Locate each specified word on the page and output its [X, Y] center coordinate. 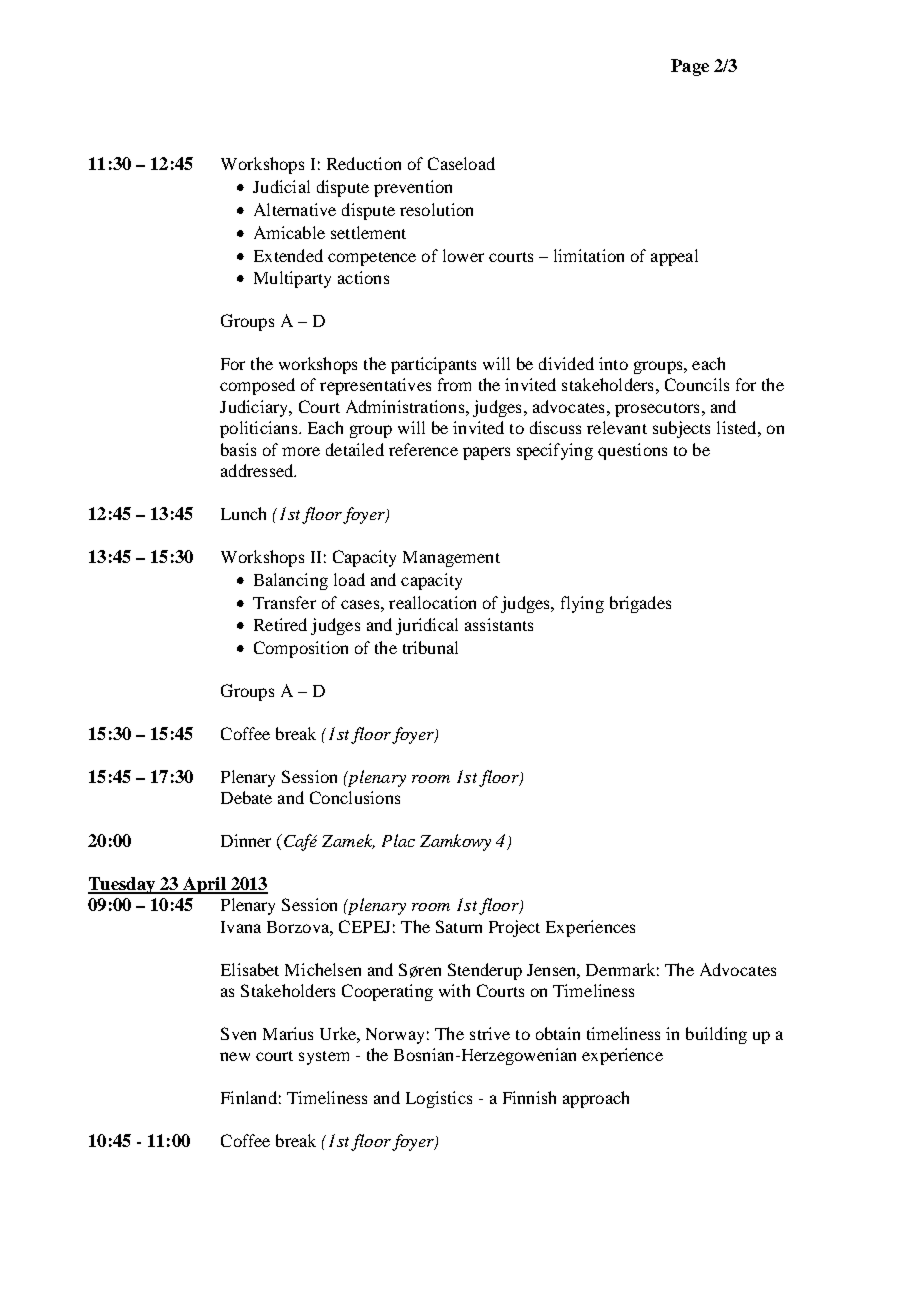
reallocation [432, 602]
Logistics [439, 1099]
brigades [640, 604]
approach [596, 1099]
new [235, 1056]
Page [690, 67]
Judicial [281, 186]
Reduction [364, 163]
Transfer [284, 602]
